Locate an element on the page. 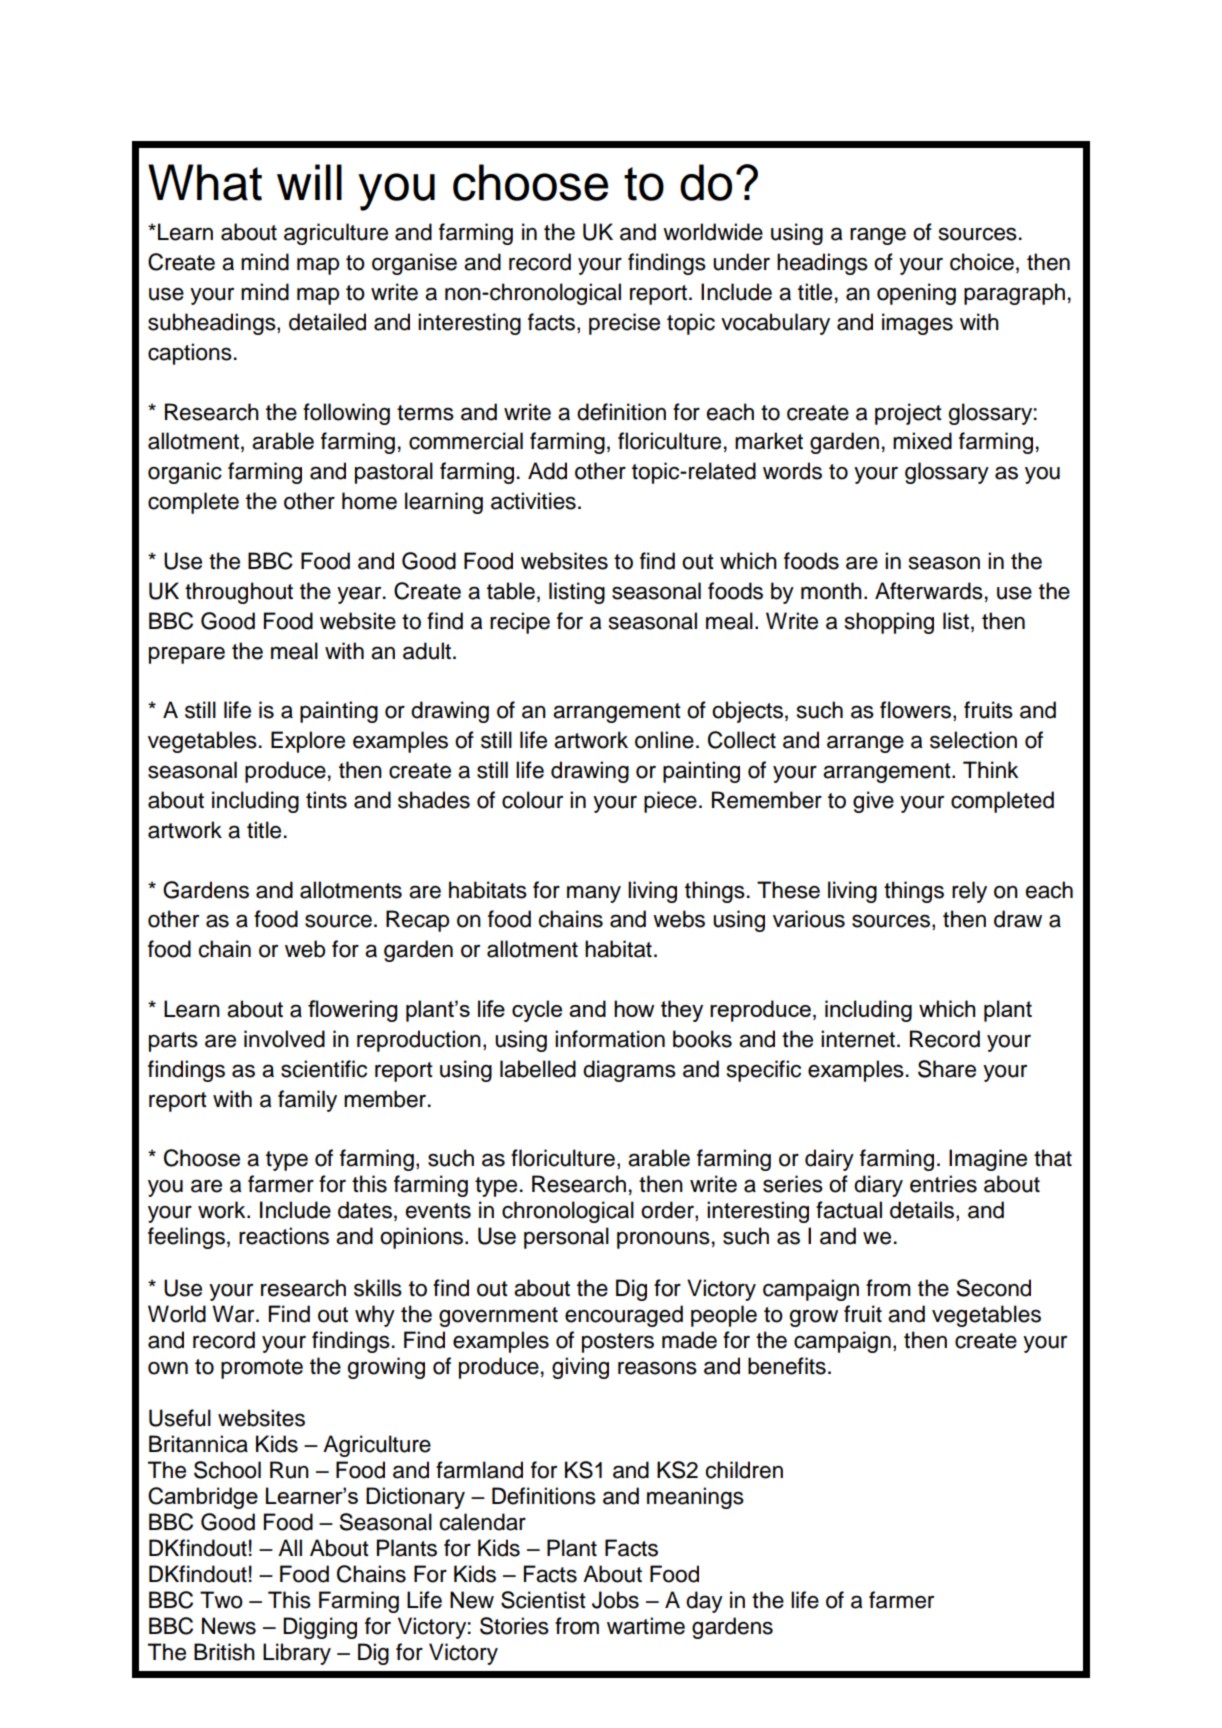 Image resolution: width=1222 pixels, height=1728 pixels. day is located at coordinates (704, 1602).
